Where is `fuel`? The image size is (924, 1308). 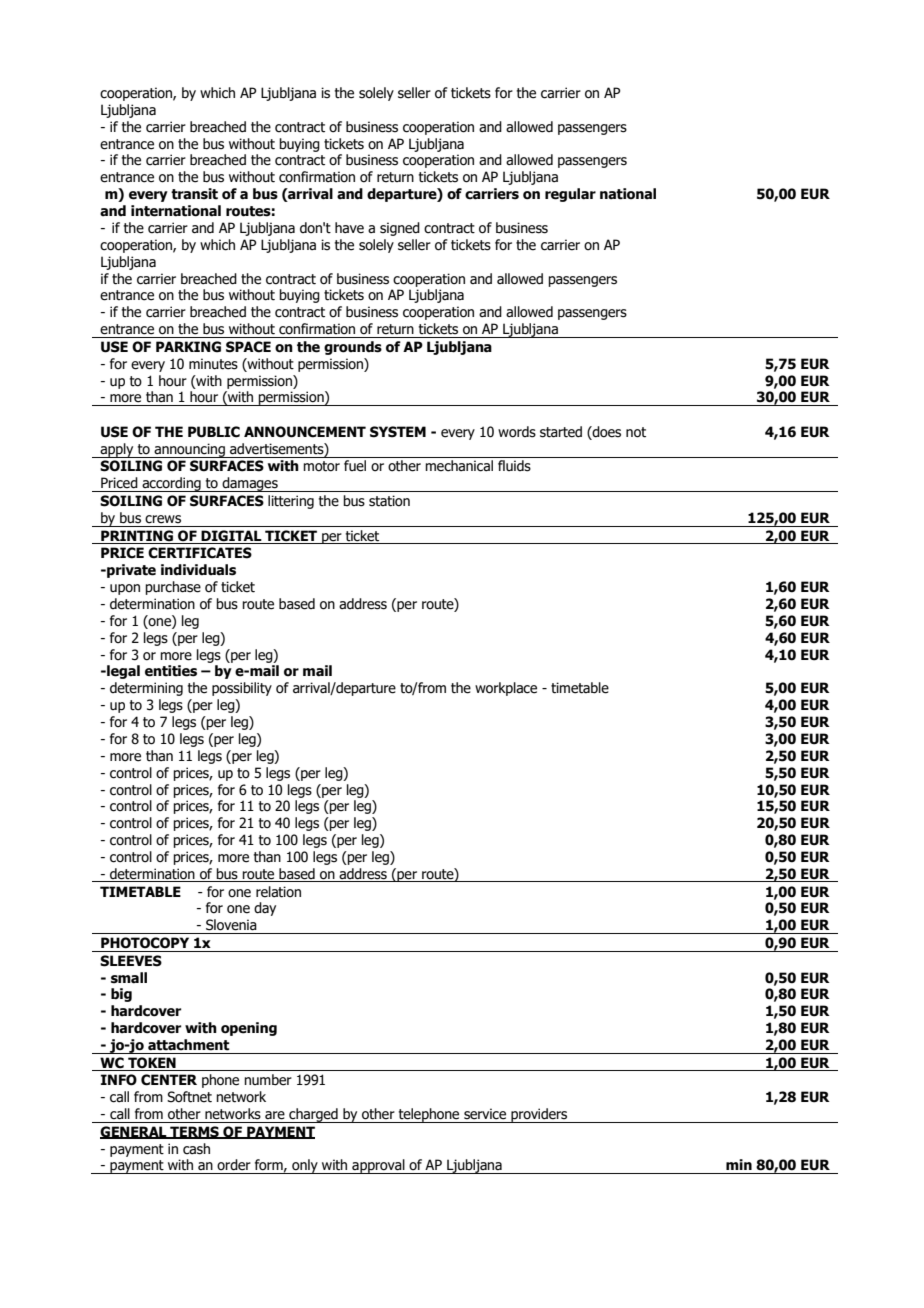
fuel is located at coordinates (355, 466).
